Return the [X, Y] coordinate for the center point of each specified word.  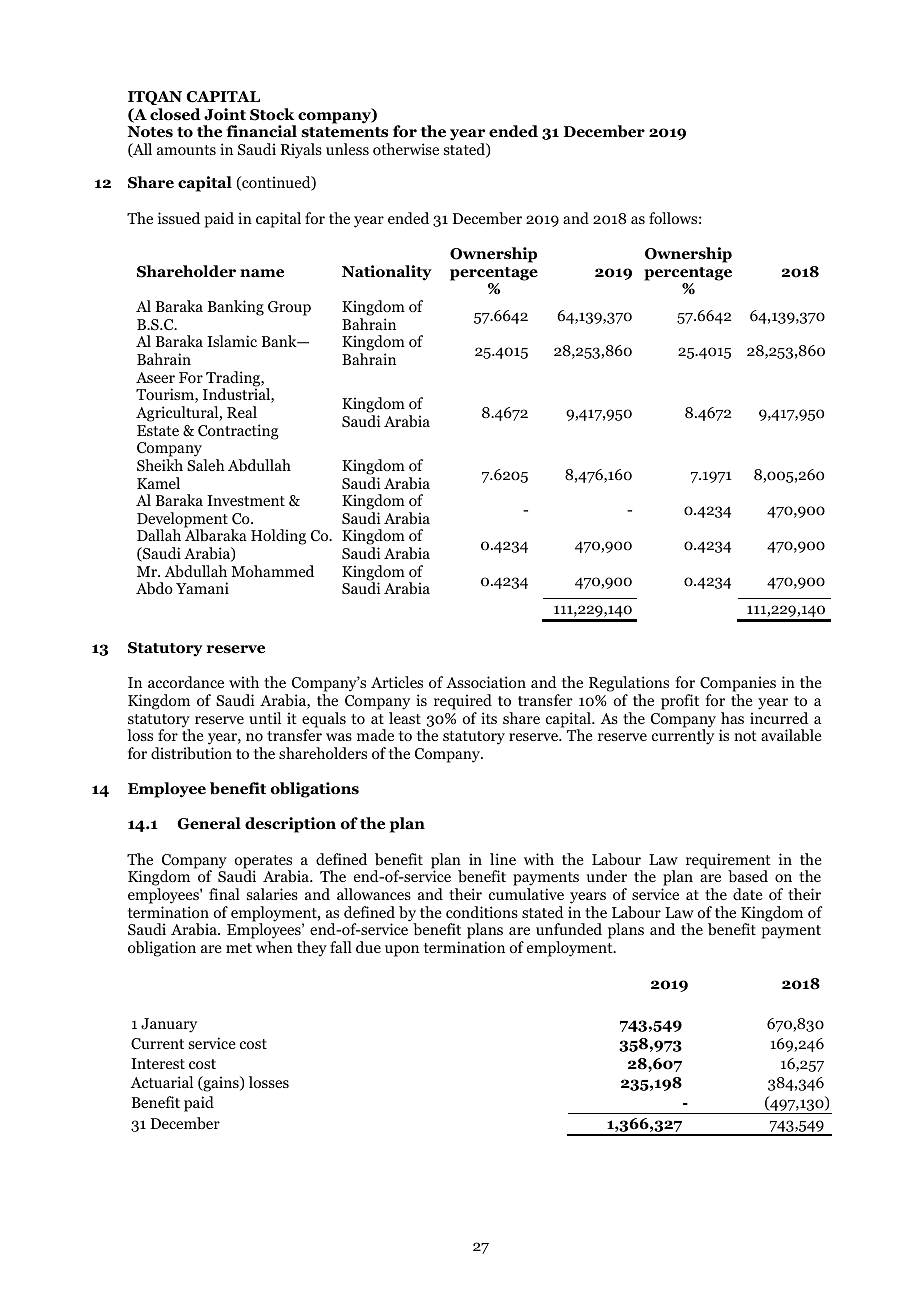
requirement [728, 862]
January [169, 1025]
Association [486, 682]
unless [347, 149]
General [209, 823]
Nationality [387, 273]
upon [402, 951]
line [503, 859]
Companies [738, 684]
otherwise [406, 149]
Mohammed [272, 571]
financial [261, 131]
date [748, 894]
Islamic [232, 341]
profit [680, 702]
